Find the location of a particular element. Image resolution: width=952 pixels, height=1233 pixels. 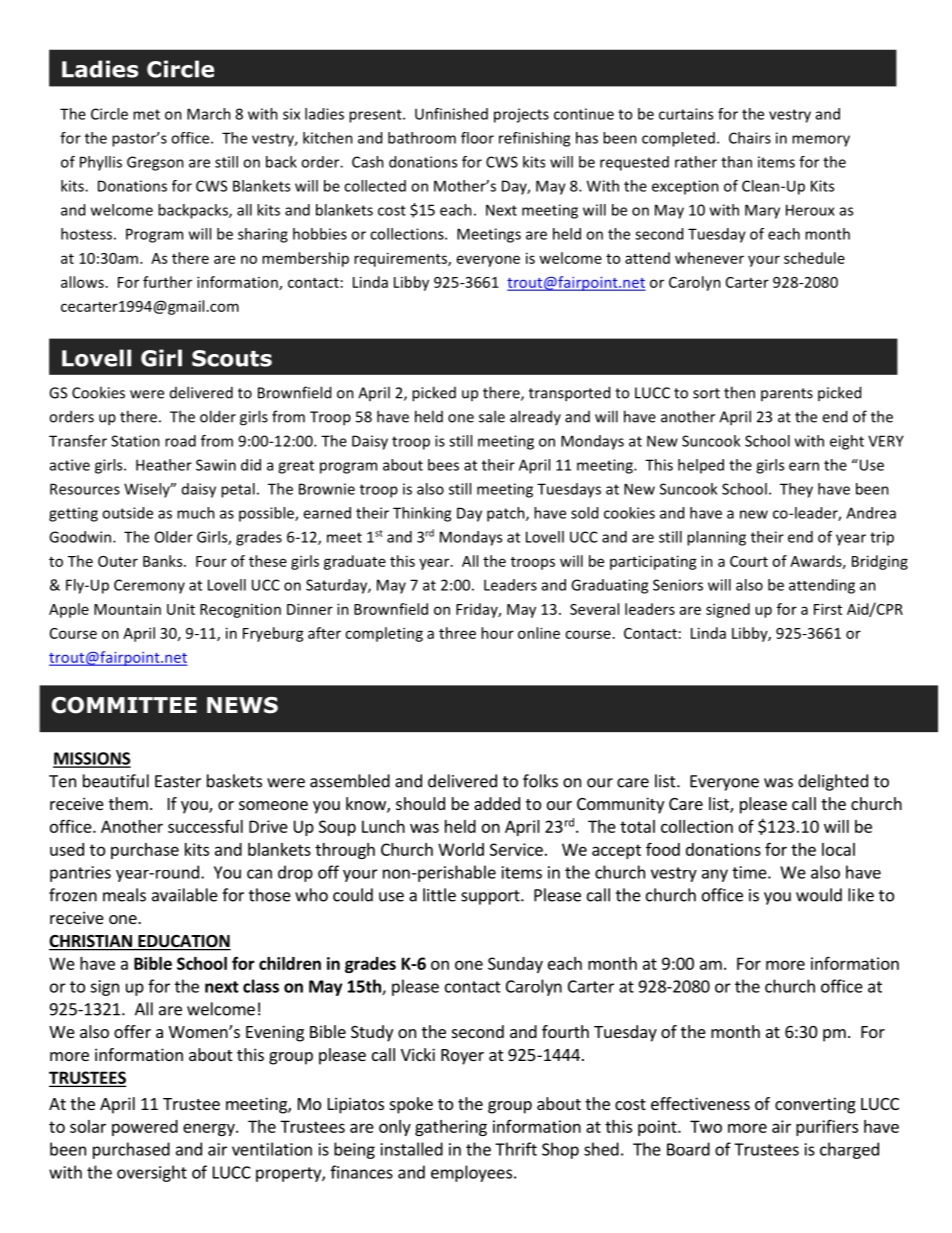

floor is located at coordinates (477, 138).
